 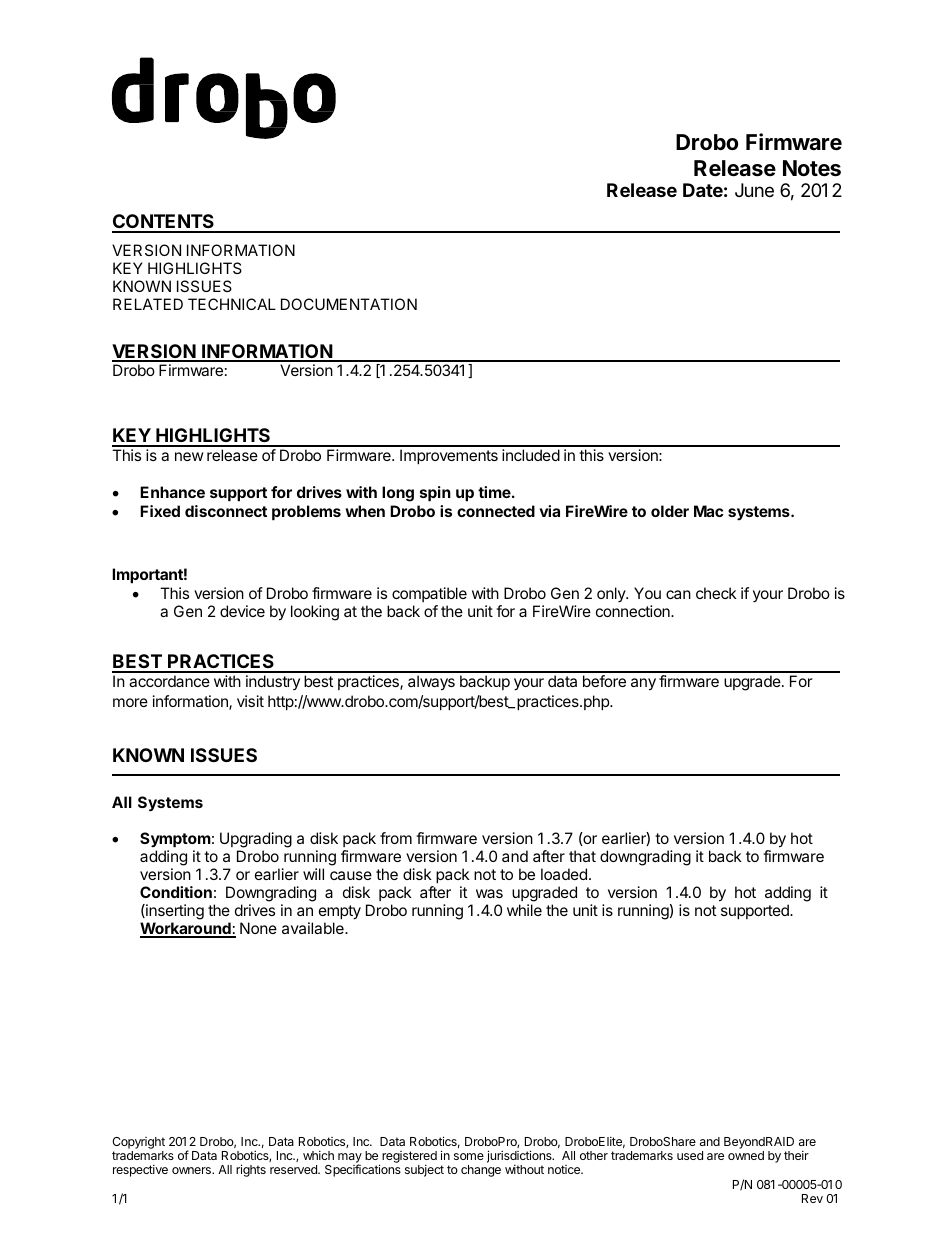 What do you see at coordinates (496, 511) in the page?
I see `connected` at bounding box center [496, 511].
